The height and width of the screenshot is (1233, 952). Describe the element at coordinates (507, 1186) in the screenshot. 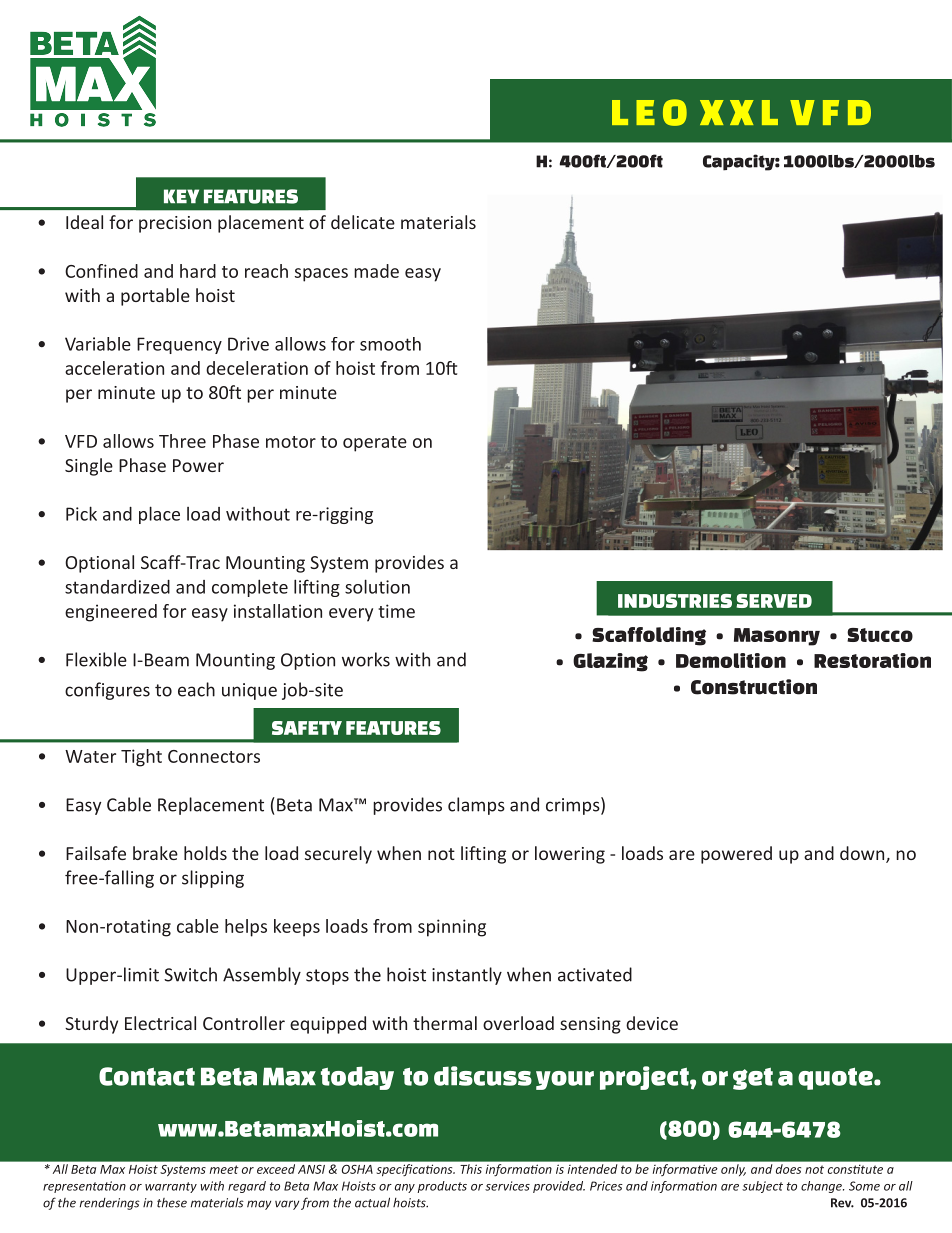

I see `services` at that location.
